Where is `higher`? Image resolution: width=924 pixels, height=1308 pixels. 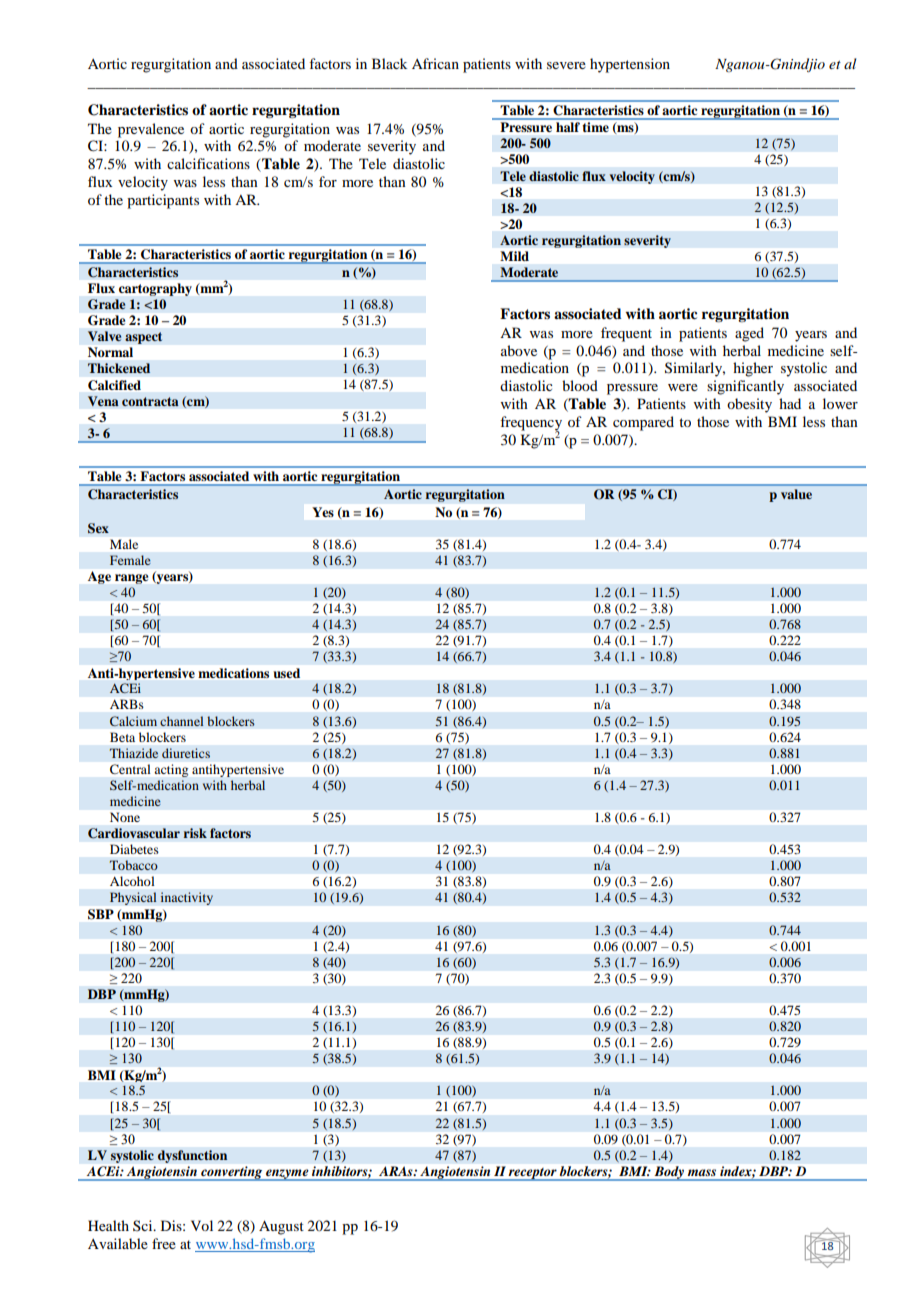
higher is located at coordinates (753, 369).
